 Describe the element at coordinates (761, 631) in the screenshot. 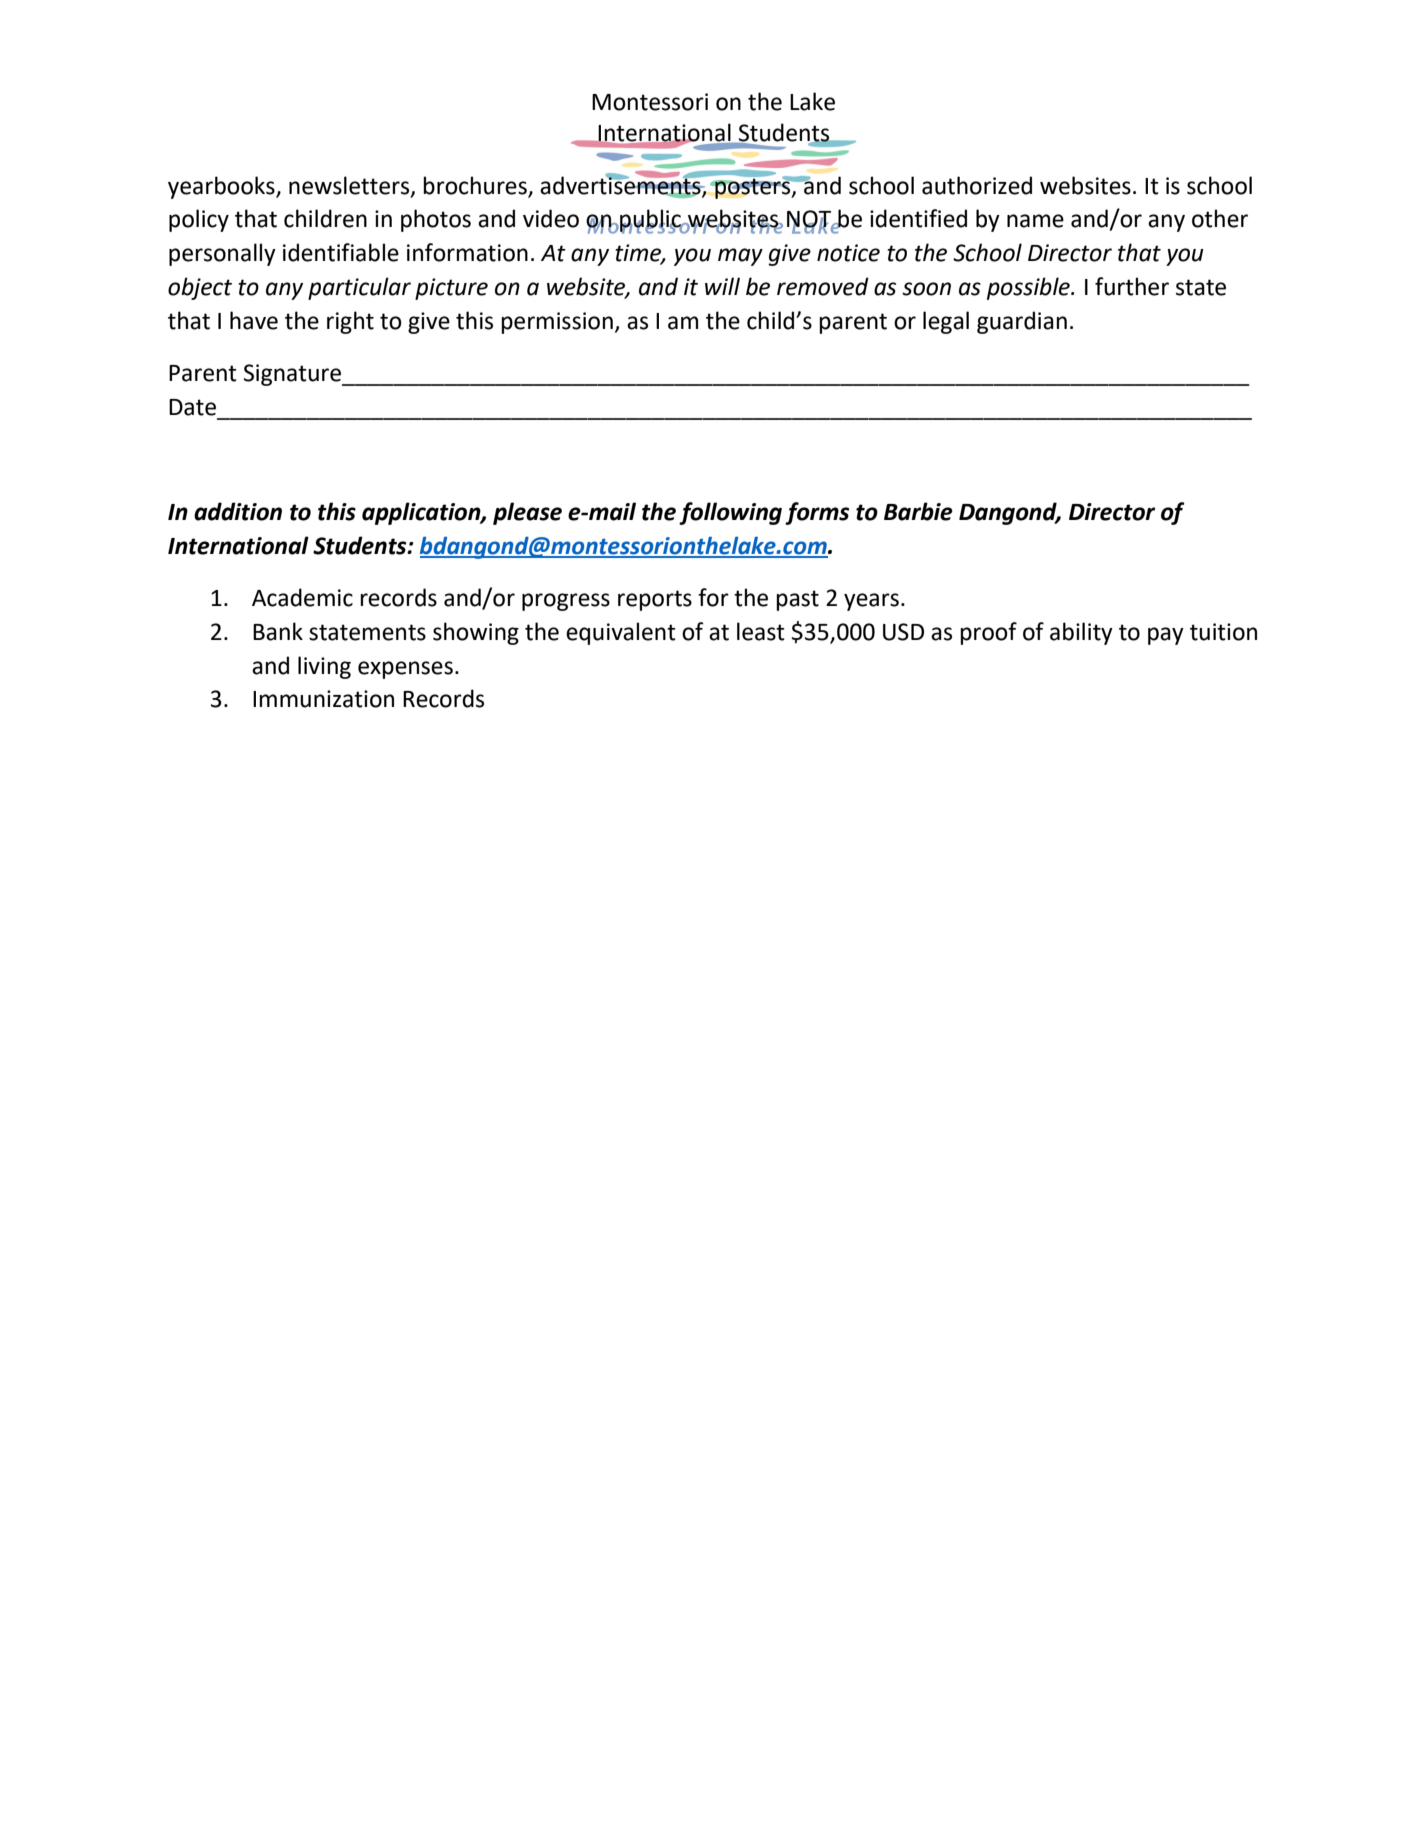

I see `least` at that location.
